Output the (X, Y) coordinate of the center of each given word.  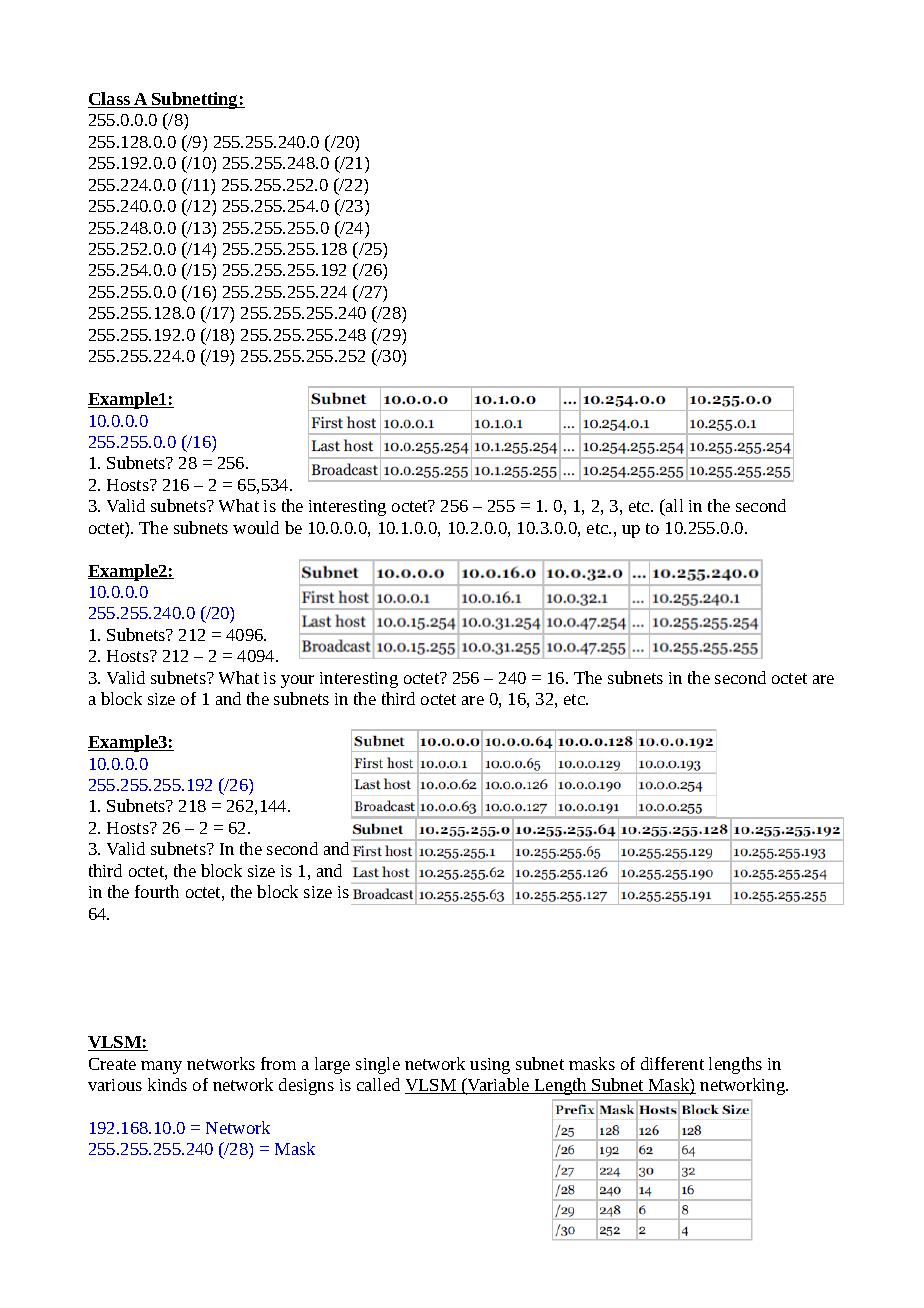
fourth (157, 891)
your (297, 681)
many (161, 1067)
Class (110, 100)
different (672, 1063)
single (378, 1065)
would (256, 527)
